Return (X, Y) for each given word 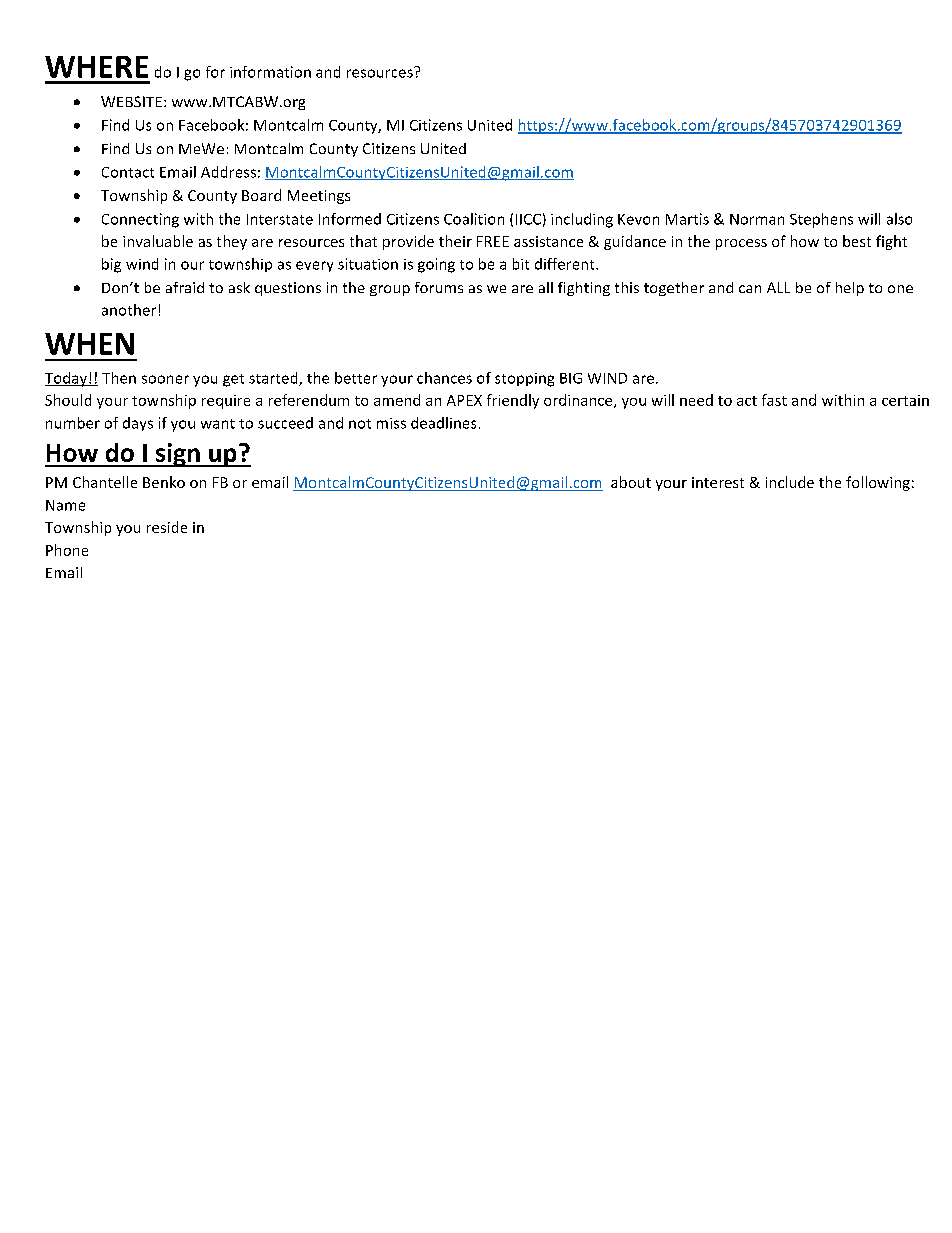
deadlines (443, 423)
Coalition (474, 219)
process (741, 244)
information (270, 72)
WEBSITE (131, 101)
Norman (757, 219)
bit (521, 264)
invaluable (158, 241)
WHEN (89, 344)
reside (167, 527)
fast (774, 400)
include (790, 482)
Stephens (821, 220)
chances (444, 378)
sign (178, 455)
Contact (128, 172)
